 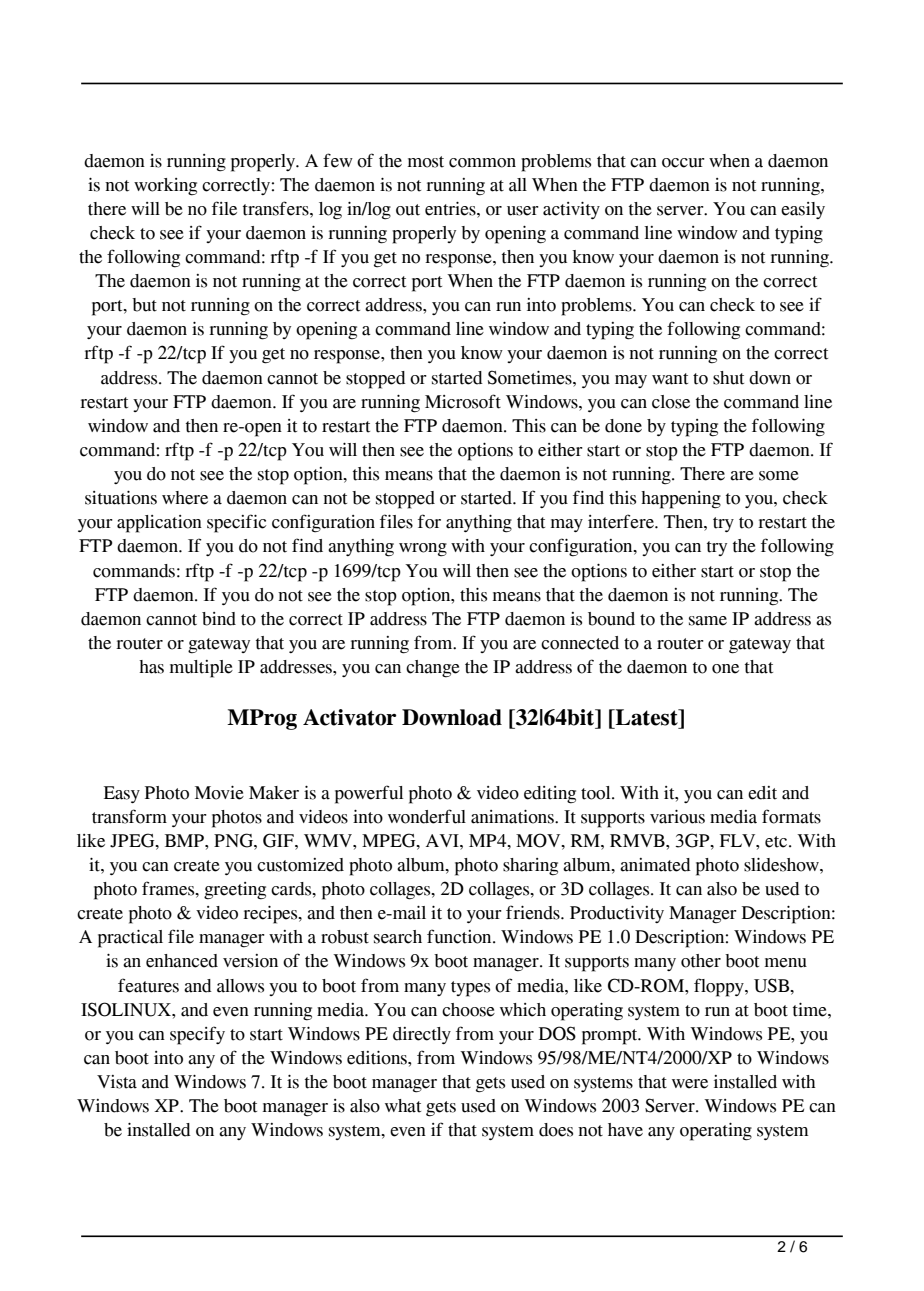 What do you see at coordinates (683, 163) in the screenshot?
I see `occur` at bounding box center [683, 163].
